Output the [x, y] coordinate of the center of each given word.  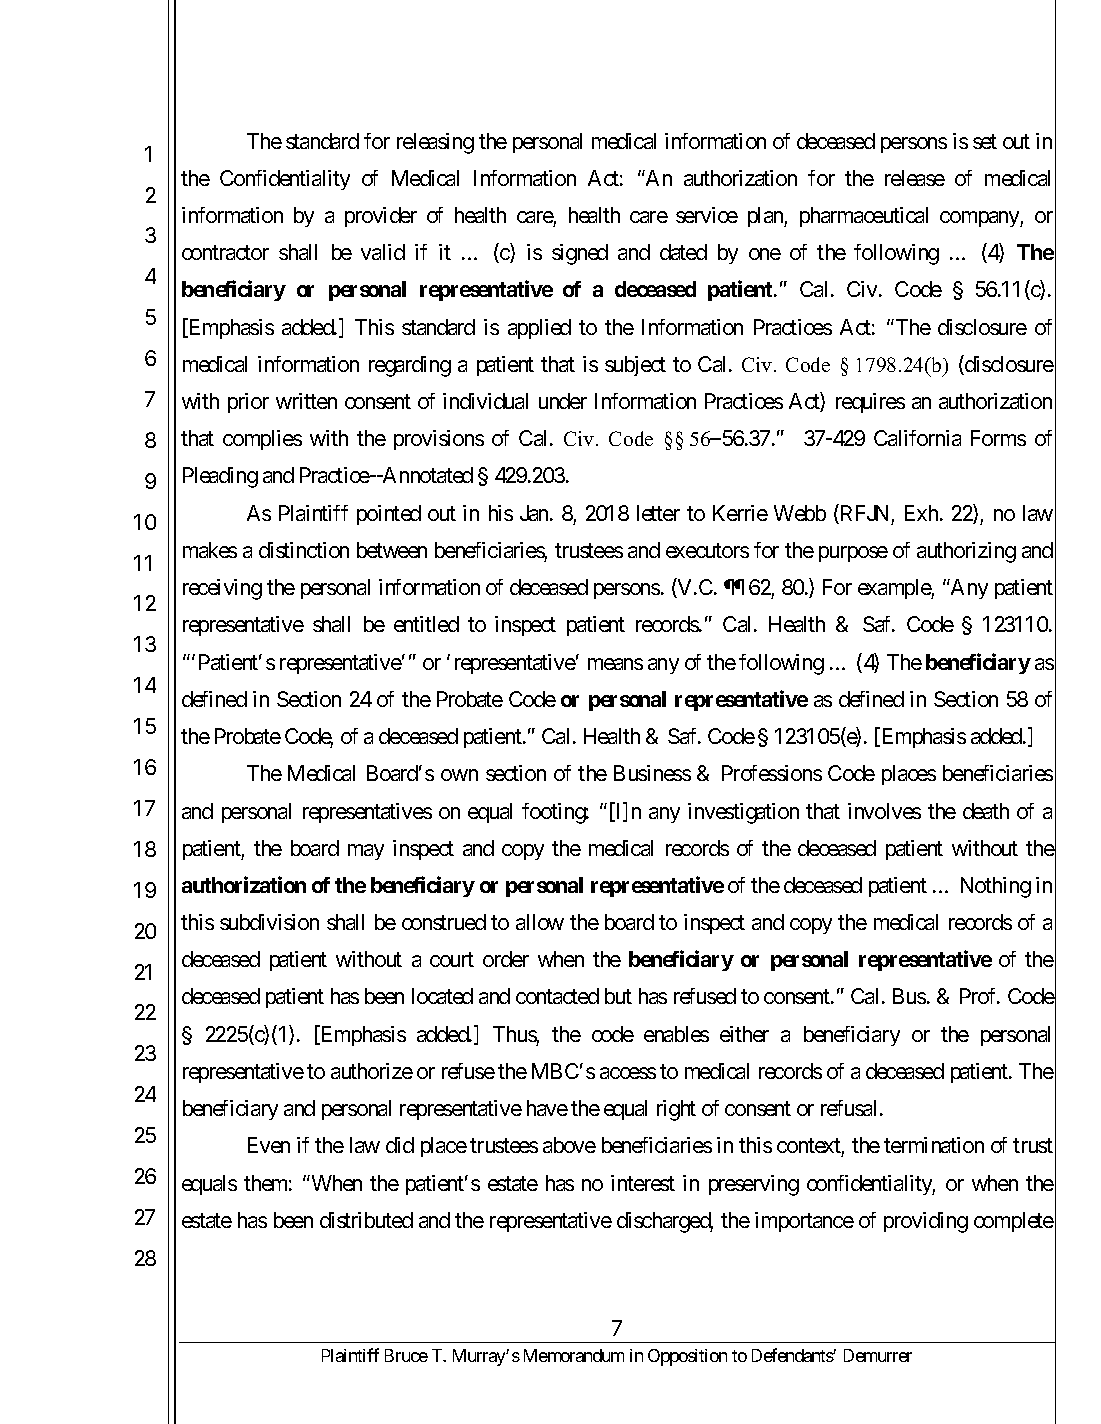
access [628, 1073]
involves [884, 811]
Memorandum [574, 1355]
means [615, 664]
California [917, 438]
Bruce [406, 1355]
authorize [372, 1071]
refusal [848, 1108]
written [306, 401]
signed [580, 254]
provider [381, 217]
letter [658, 513]
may [366, 852]
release [915, 178]
